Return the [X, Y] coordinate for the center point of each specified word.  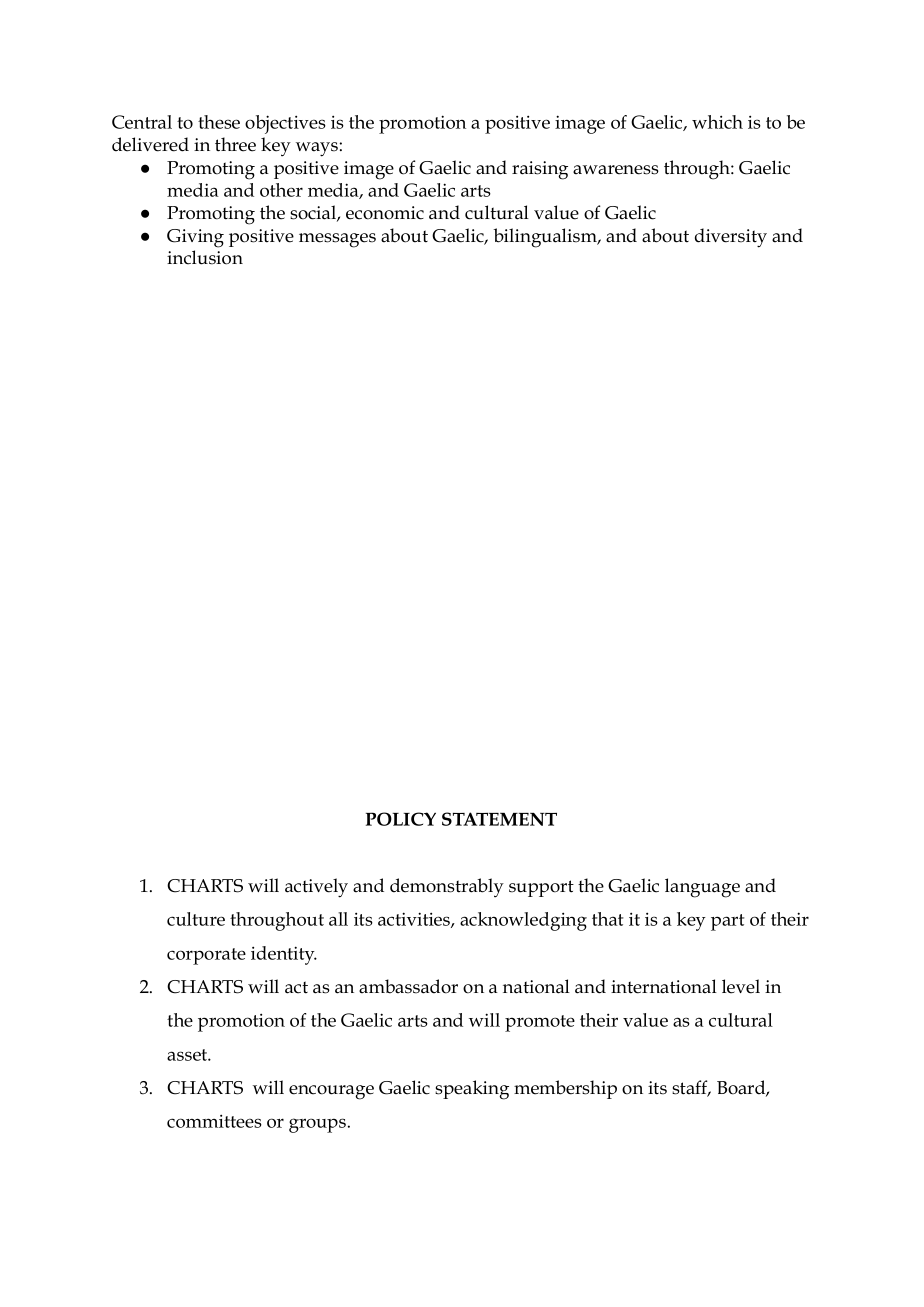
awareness [616, 170]
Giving [195, 238]
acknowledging [523, 921]
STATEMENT [499, 819]
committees [214, 1121]
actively [316, 888]
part [728, 922]
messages [337, 240]
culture [196, 919]
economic [385, 213]
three [235, 144]
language [702, 888]
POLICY [401, 819]
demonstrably [447, 887]
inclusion [205, 257]
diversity [731, 238]
